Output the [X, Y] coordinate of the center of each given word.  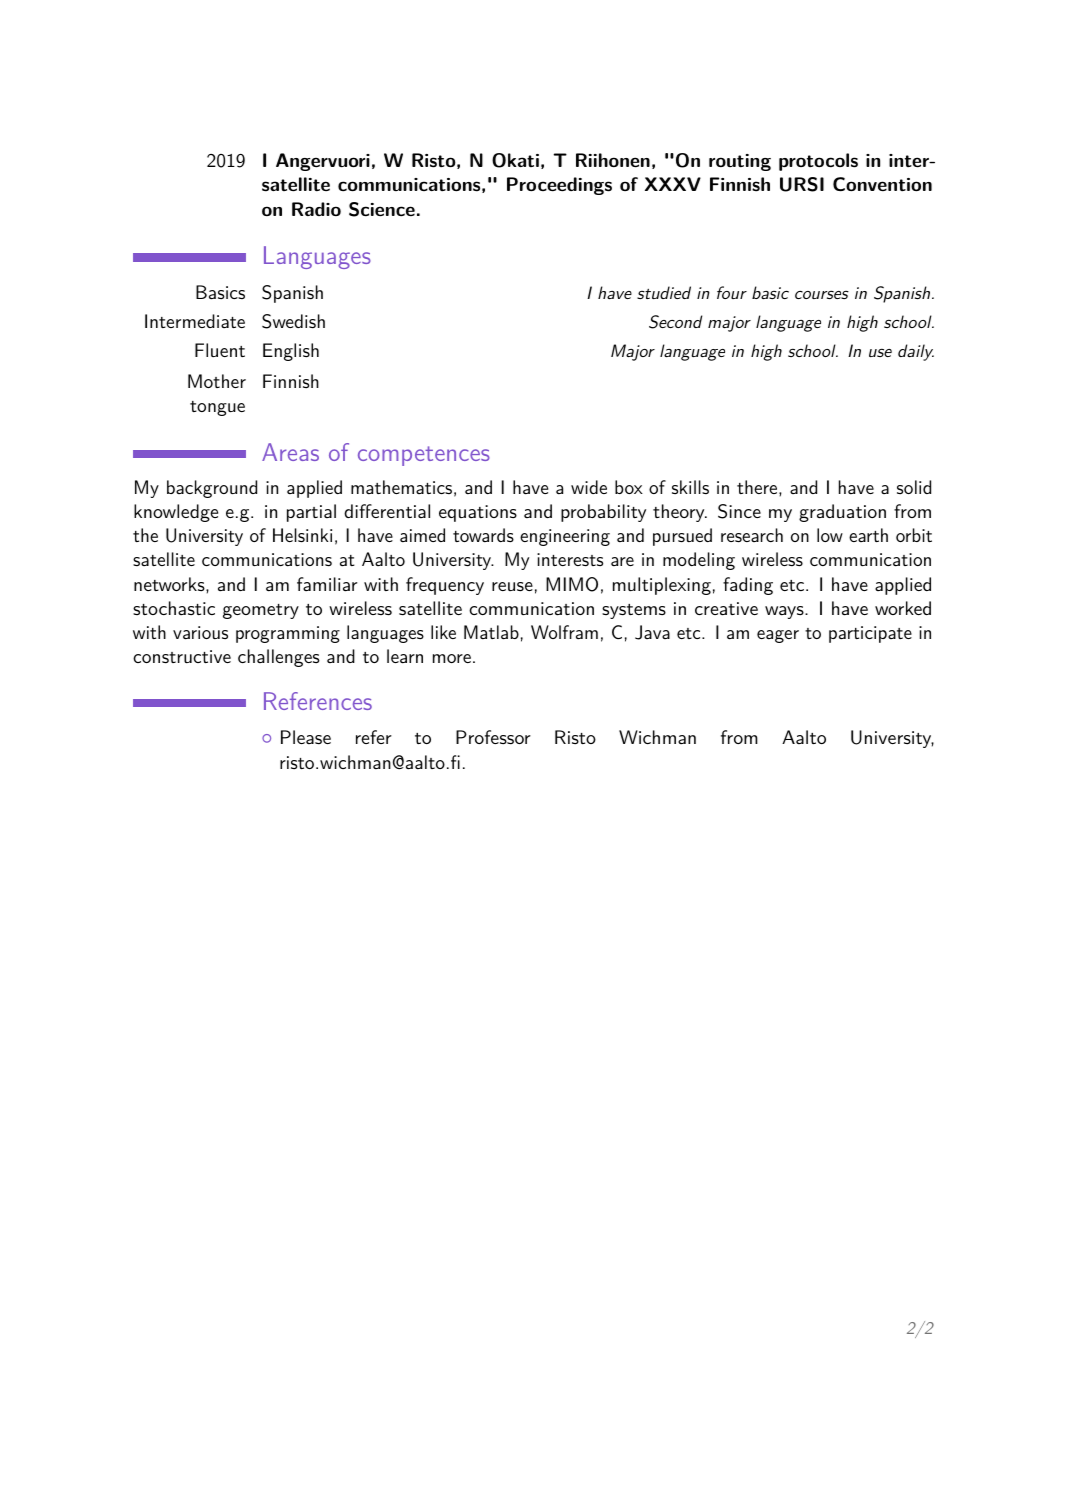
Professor [493, 737]
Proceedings [559, 186]
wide [589, 487]
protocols [818, 162]
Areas [290, 452]
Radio [316, 209]
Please [306, 737]
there [757, 487]
